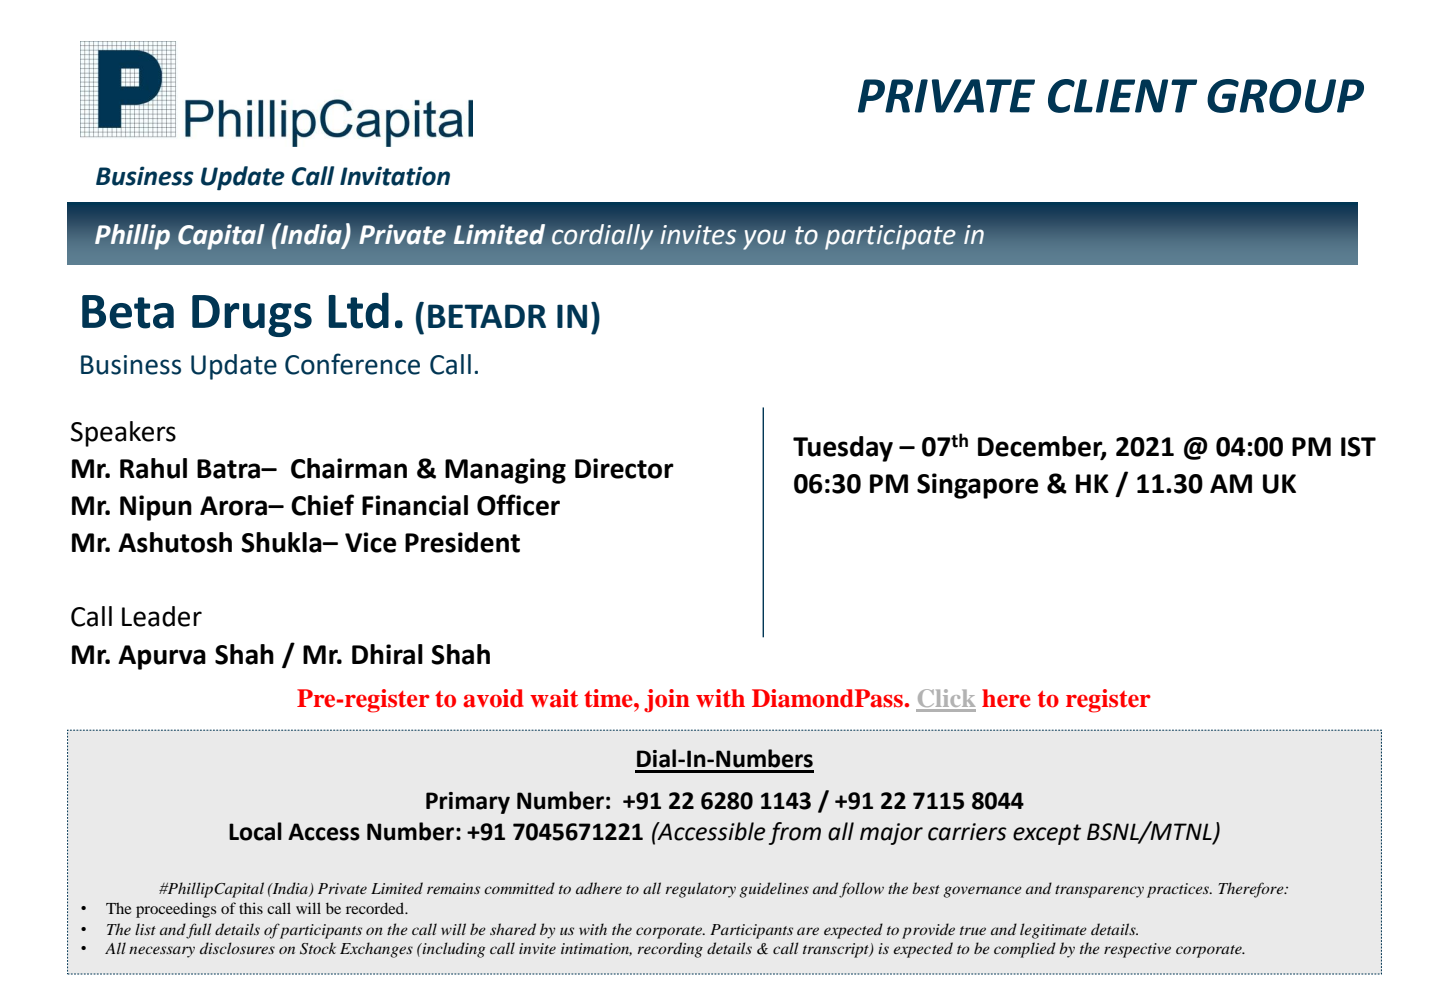 The image size is (1449, 1003). Describe the element at coordinates (670, 950) in the screenshot. I see `recording` at that location.
